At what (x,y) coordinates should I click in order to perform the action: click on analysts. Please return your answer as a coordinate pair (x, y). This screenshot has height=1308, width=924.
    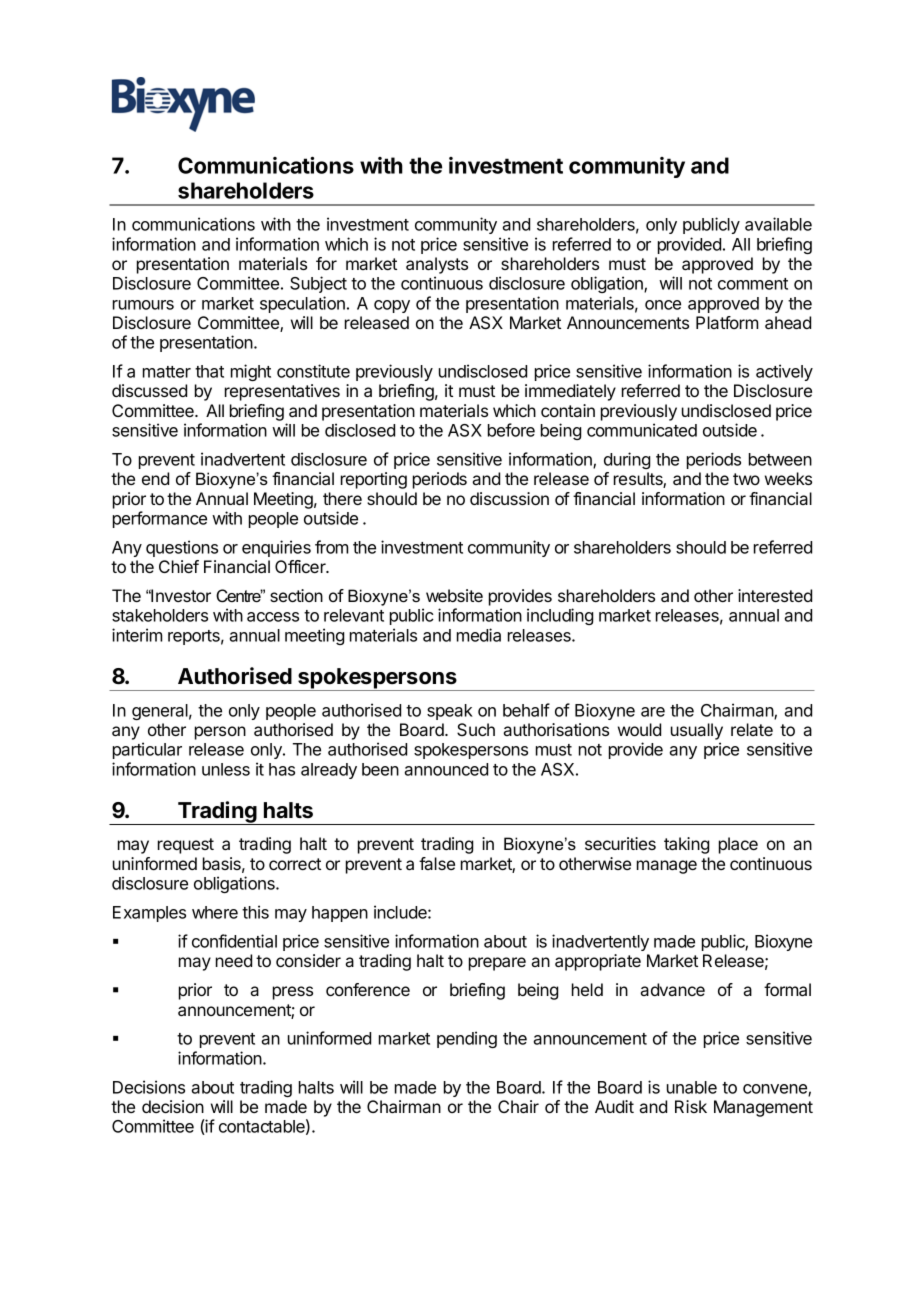
    Looking at the image, I should click on (437, 265).
